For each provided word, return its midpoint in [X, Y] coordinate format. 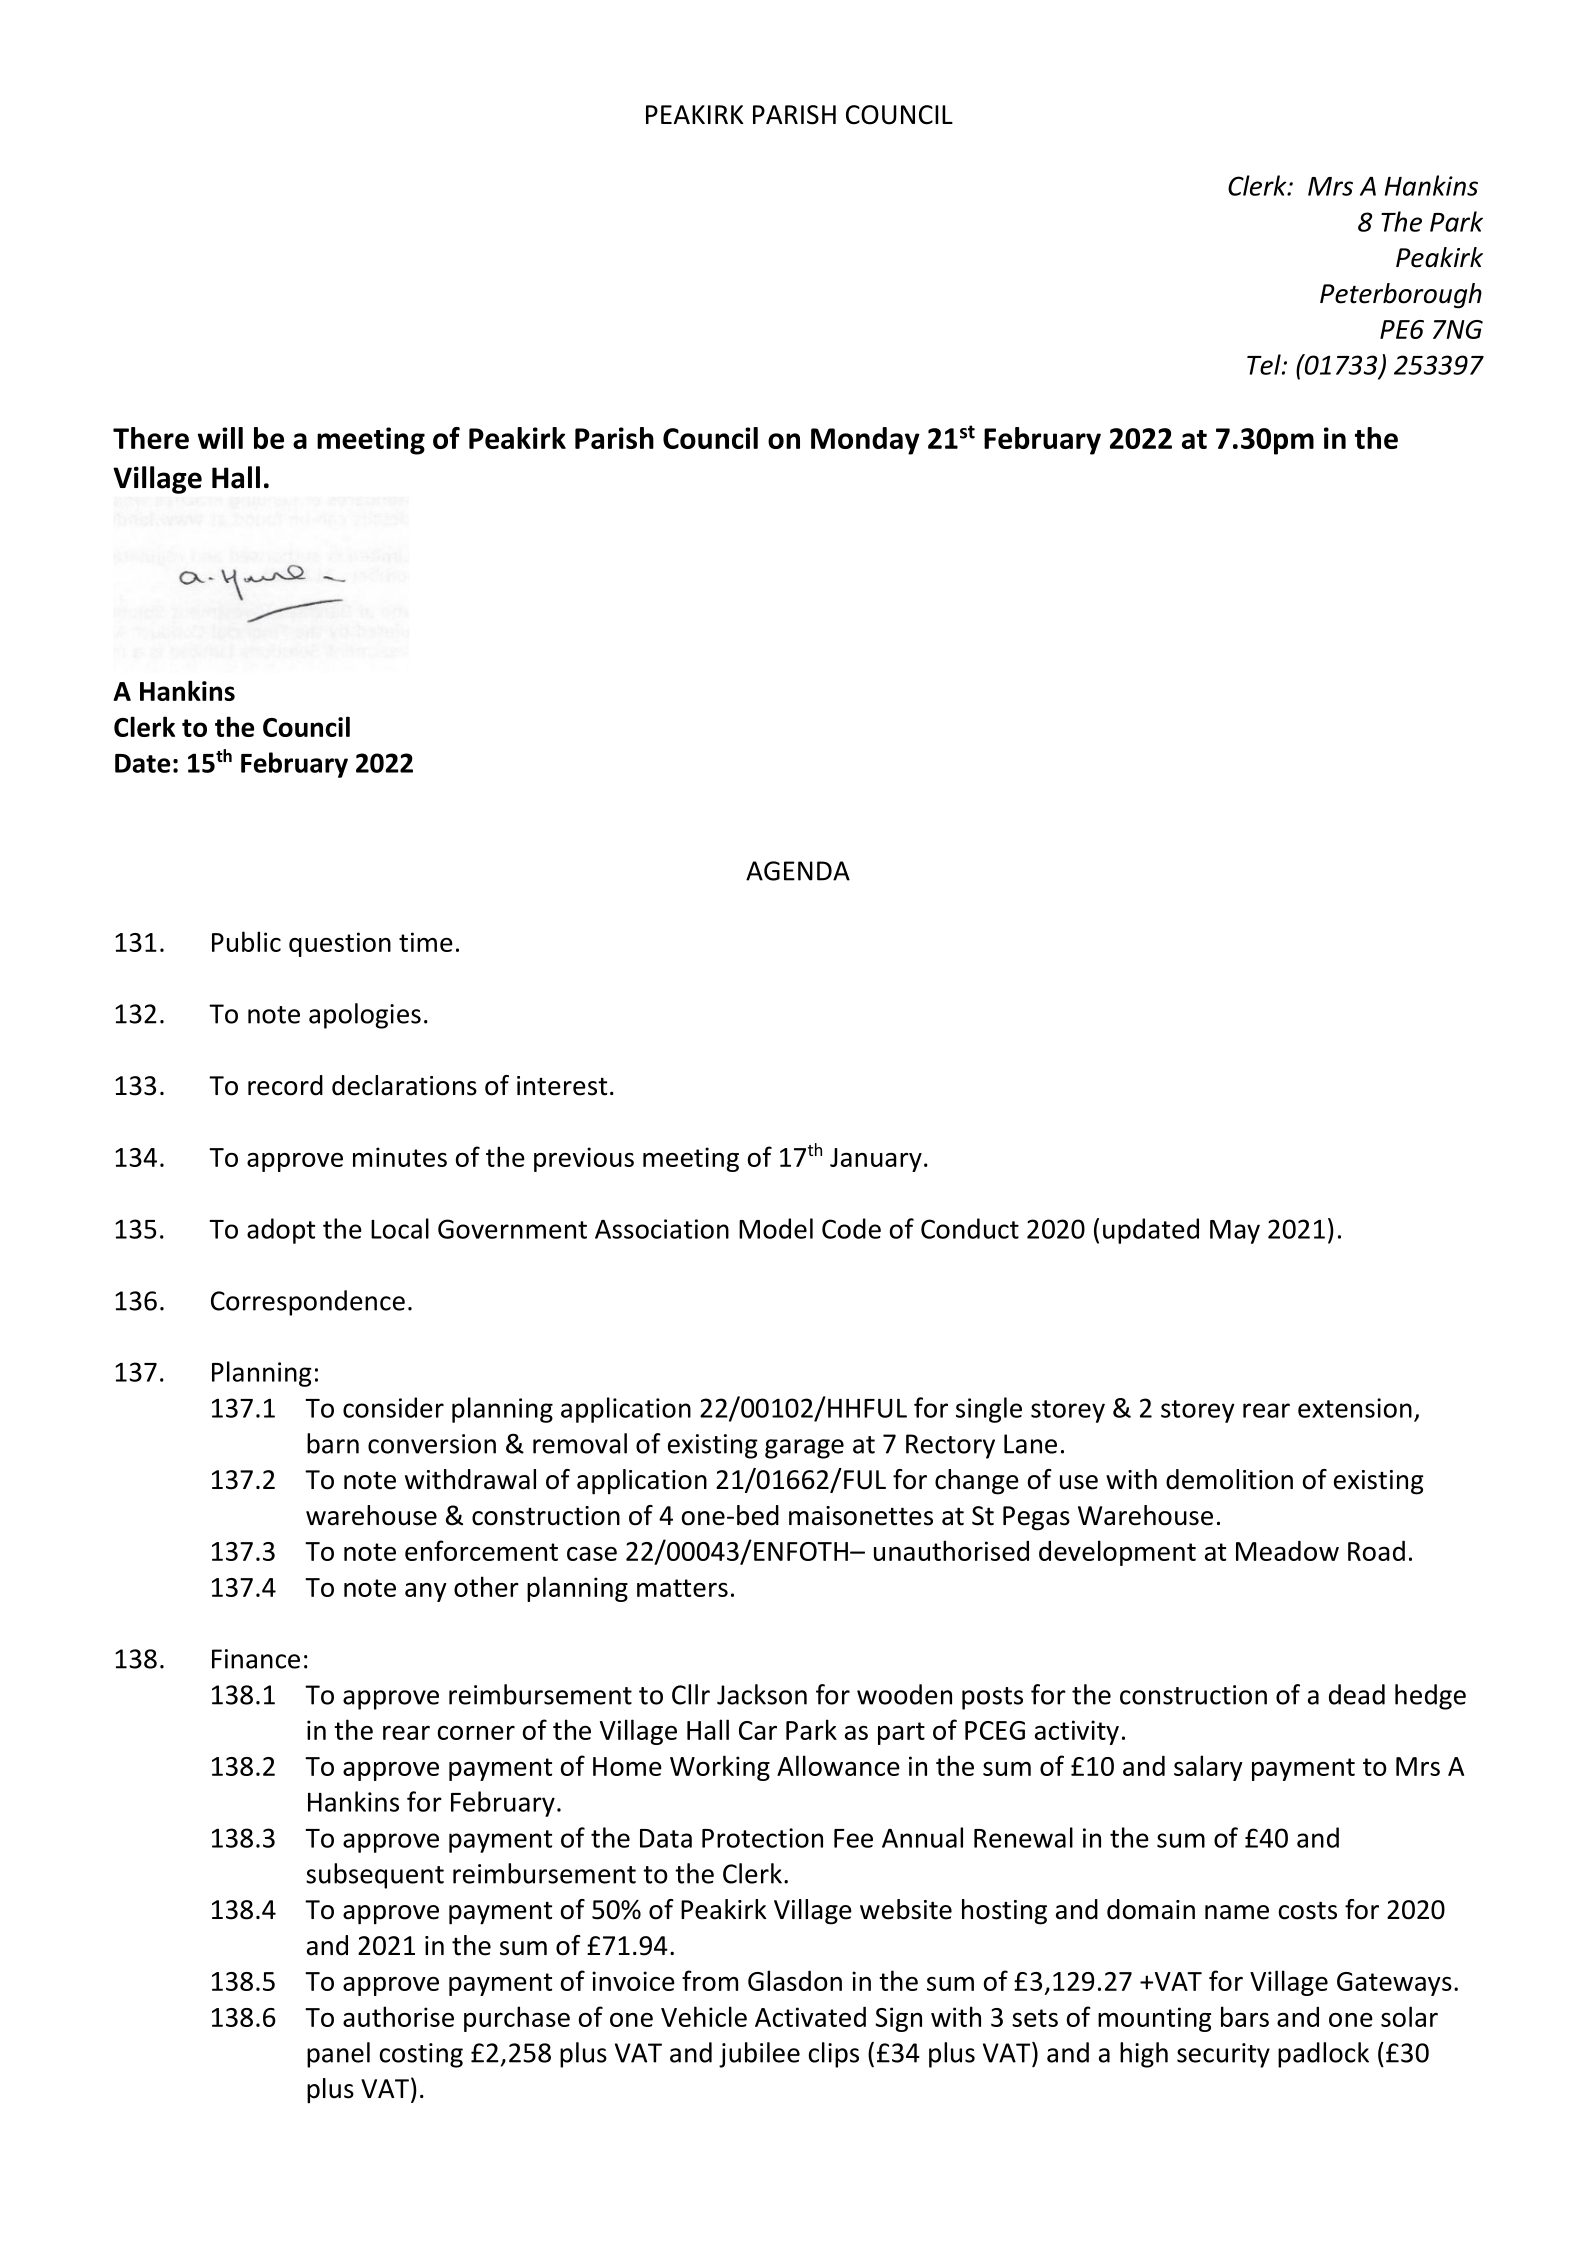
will [220, 438]
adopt [281, 1231]
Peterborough [1401, 296]
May [1235, 1232]
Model [776, 1228]
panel [338, 2055]
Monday [865, 441]
